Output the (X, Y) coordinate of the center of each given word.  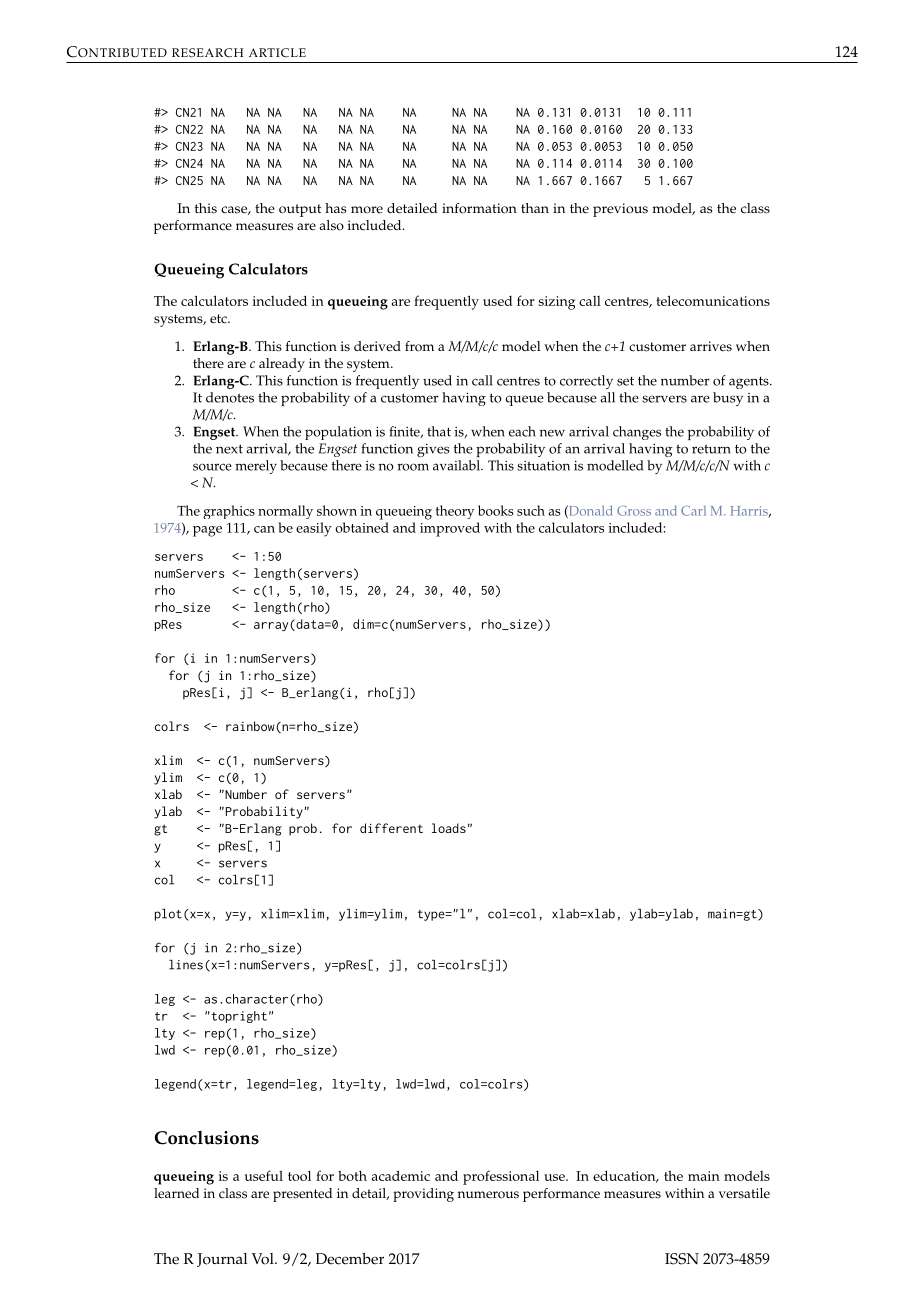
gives (433, 450)
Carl (693, 511)
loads (449, 828)
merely (256, 467)
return (711, 449)
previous (620, 210)
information (479, 208)
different (391, 828)
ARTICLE (277, 52)
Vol (264, 1259)
